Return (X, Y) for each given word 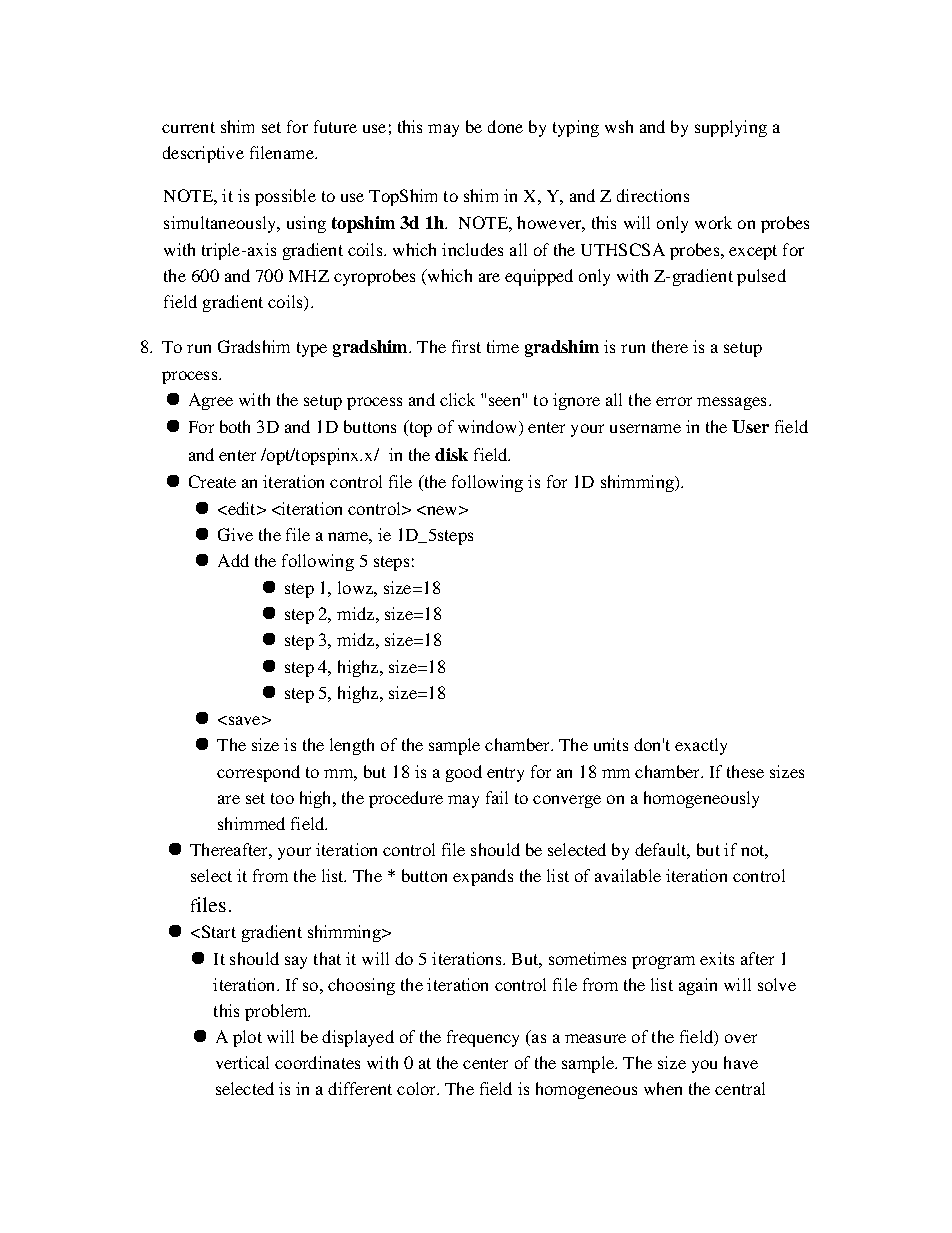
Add (233, 560)
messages (731, 403)
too (282, 798)
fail (497, 797)
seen (504, 401)
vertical (242, 1062)
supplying (731, 128)
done (505, 126)
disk (451, 454)
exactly (701, 746)
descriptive (203, 154)
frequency (483, 1038)
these (745, 771)
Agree (211, 401)
